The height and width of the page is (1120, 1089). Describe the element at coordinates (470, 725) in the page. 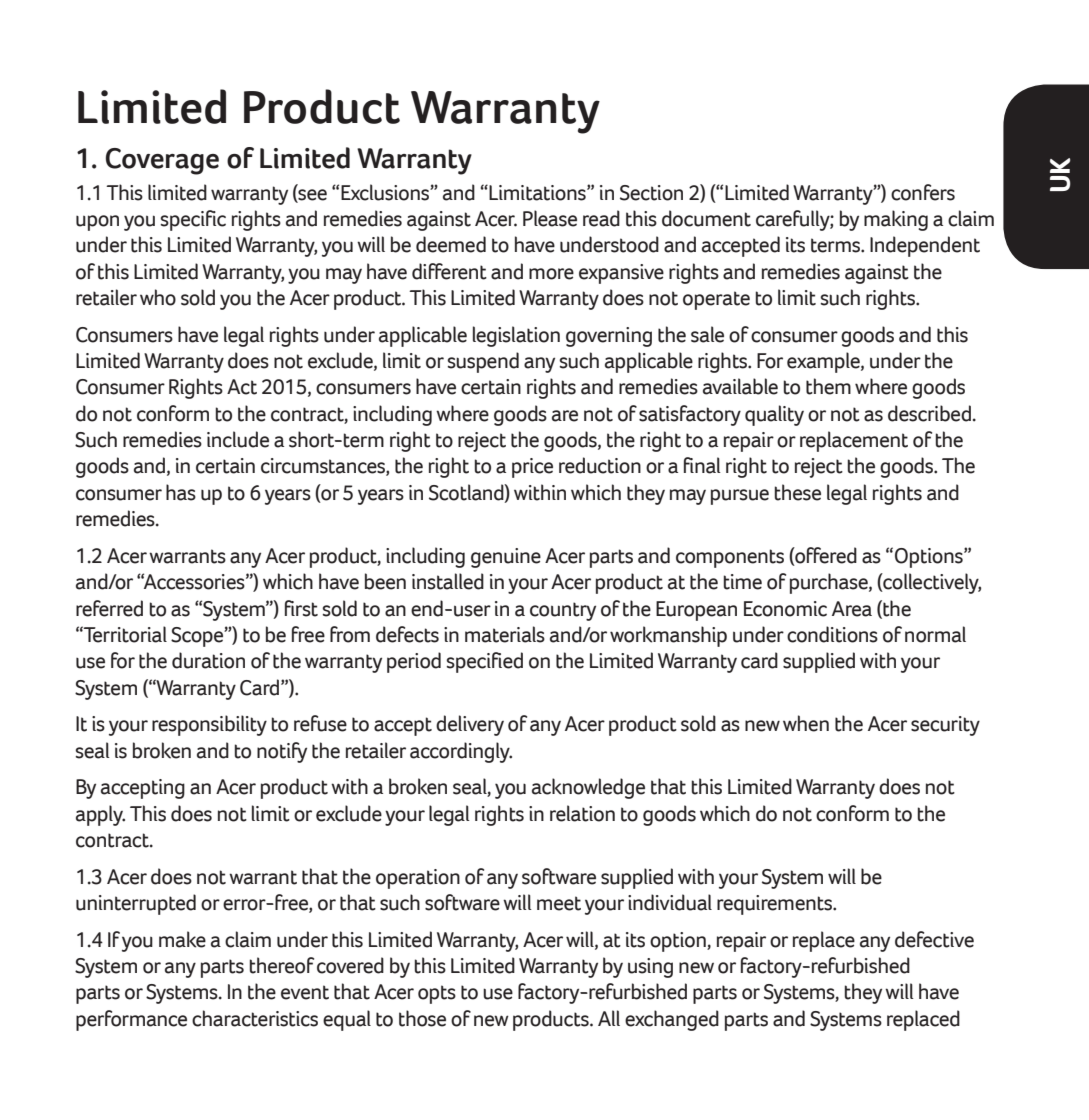

I see `delivery` at that location.
